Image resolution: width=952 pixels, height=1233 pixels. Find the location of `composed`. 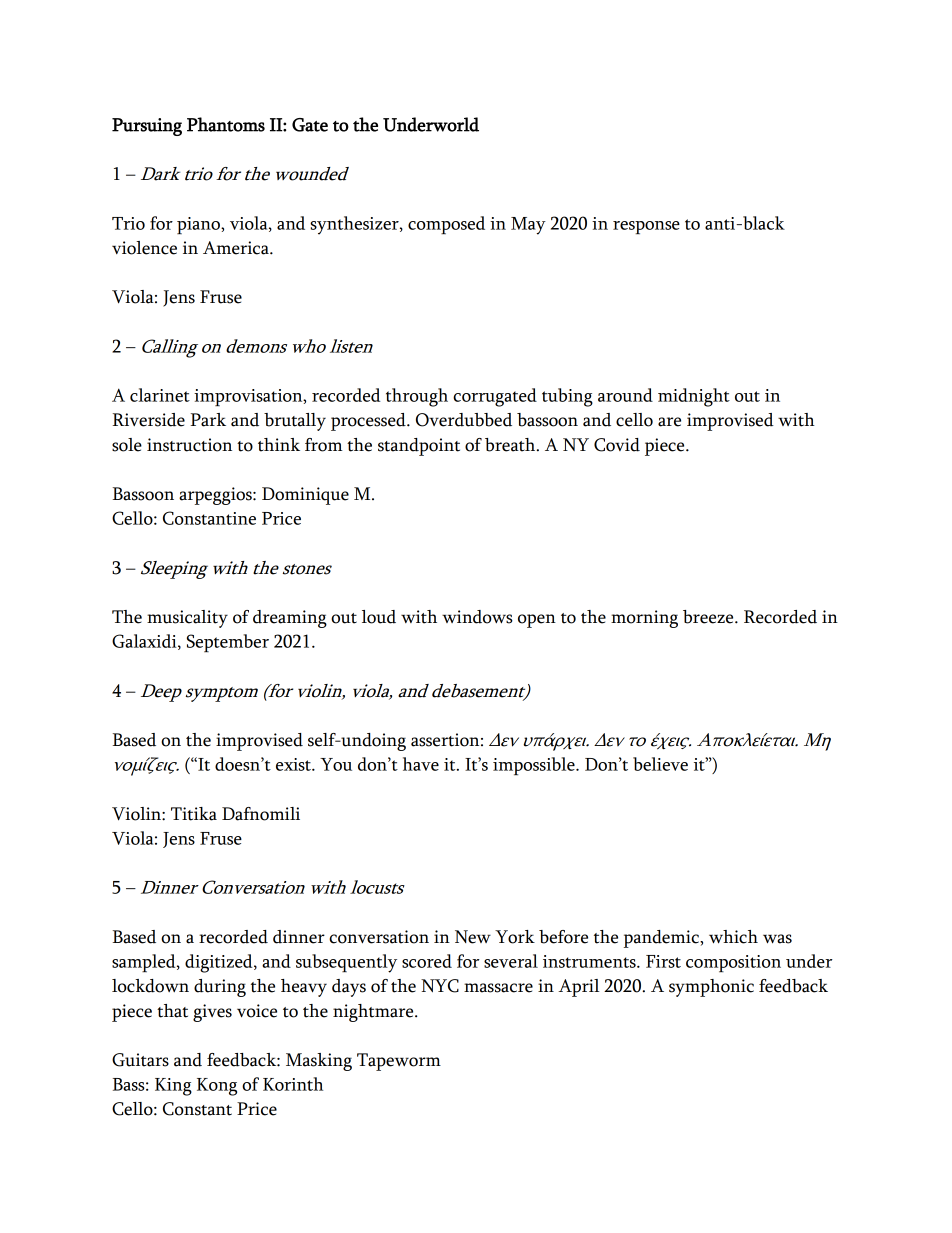

composed is located at coordinates (446, 225).
